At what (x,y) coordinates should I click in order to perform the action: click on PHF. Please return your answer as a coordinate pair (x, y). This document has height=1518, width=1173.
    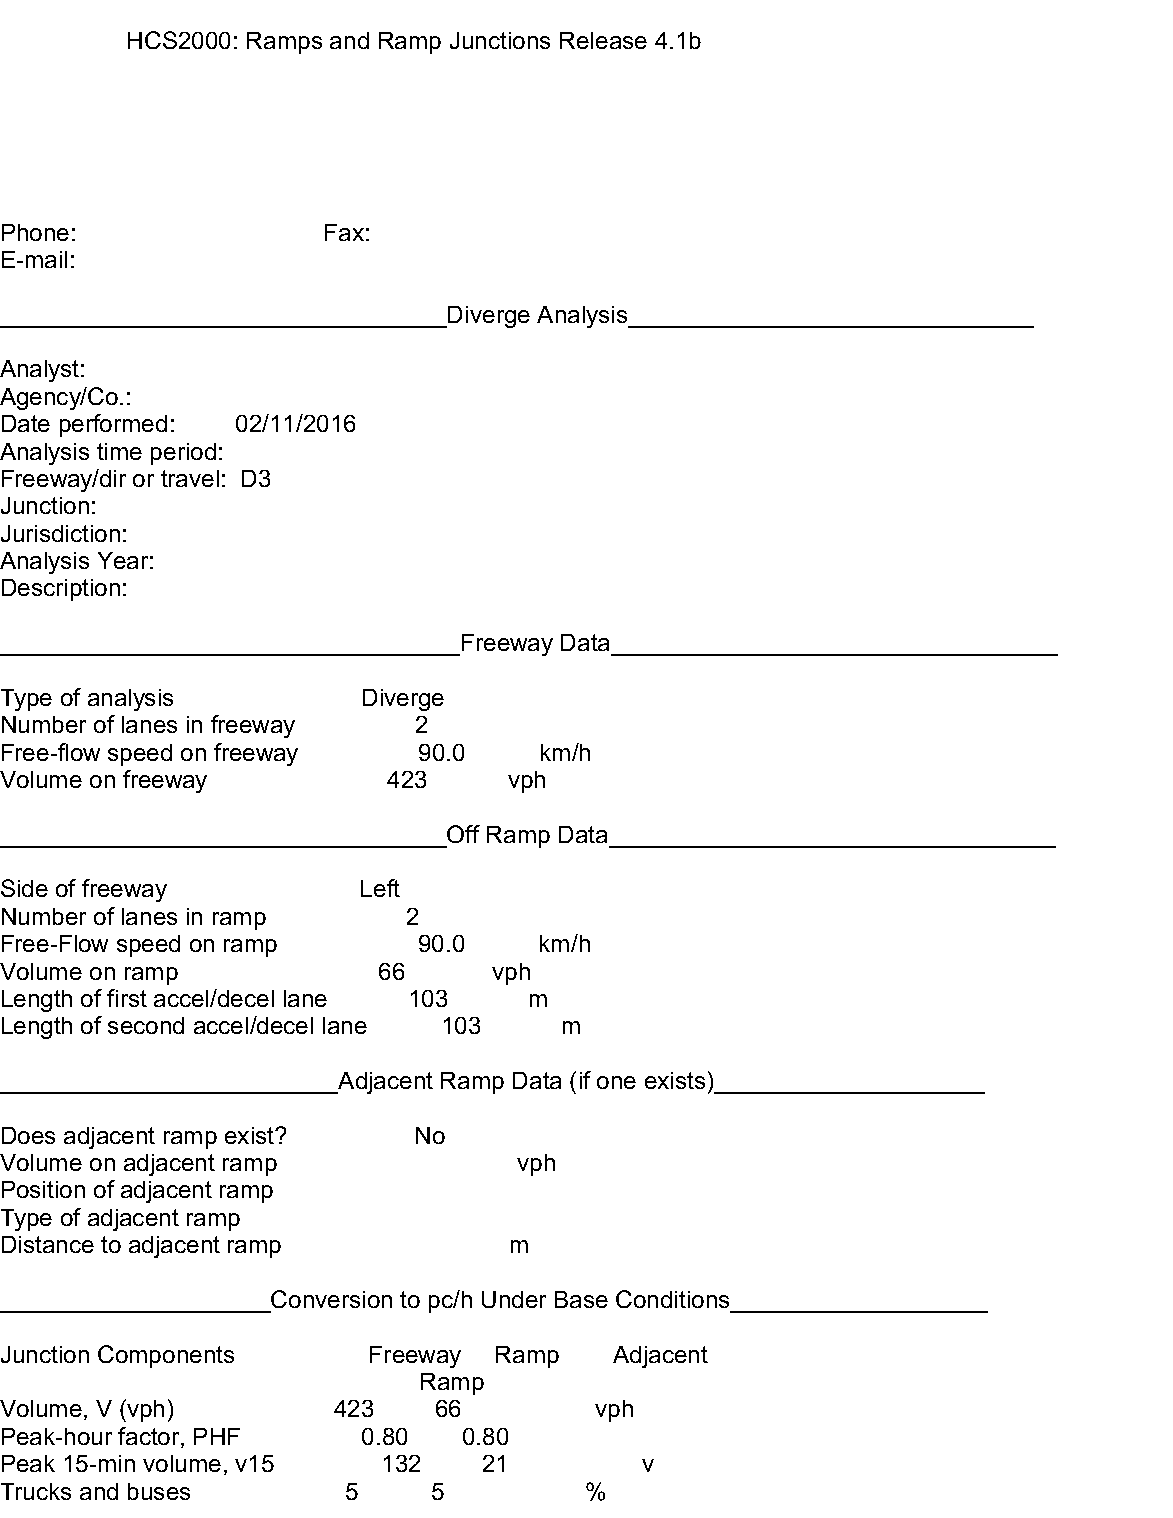
    Looking at the image, I should click on (217, 1436).
